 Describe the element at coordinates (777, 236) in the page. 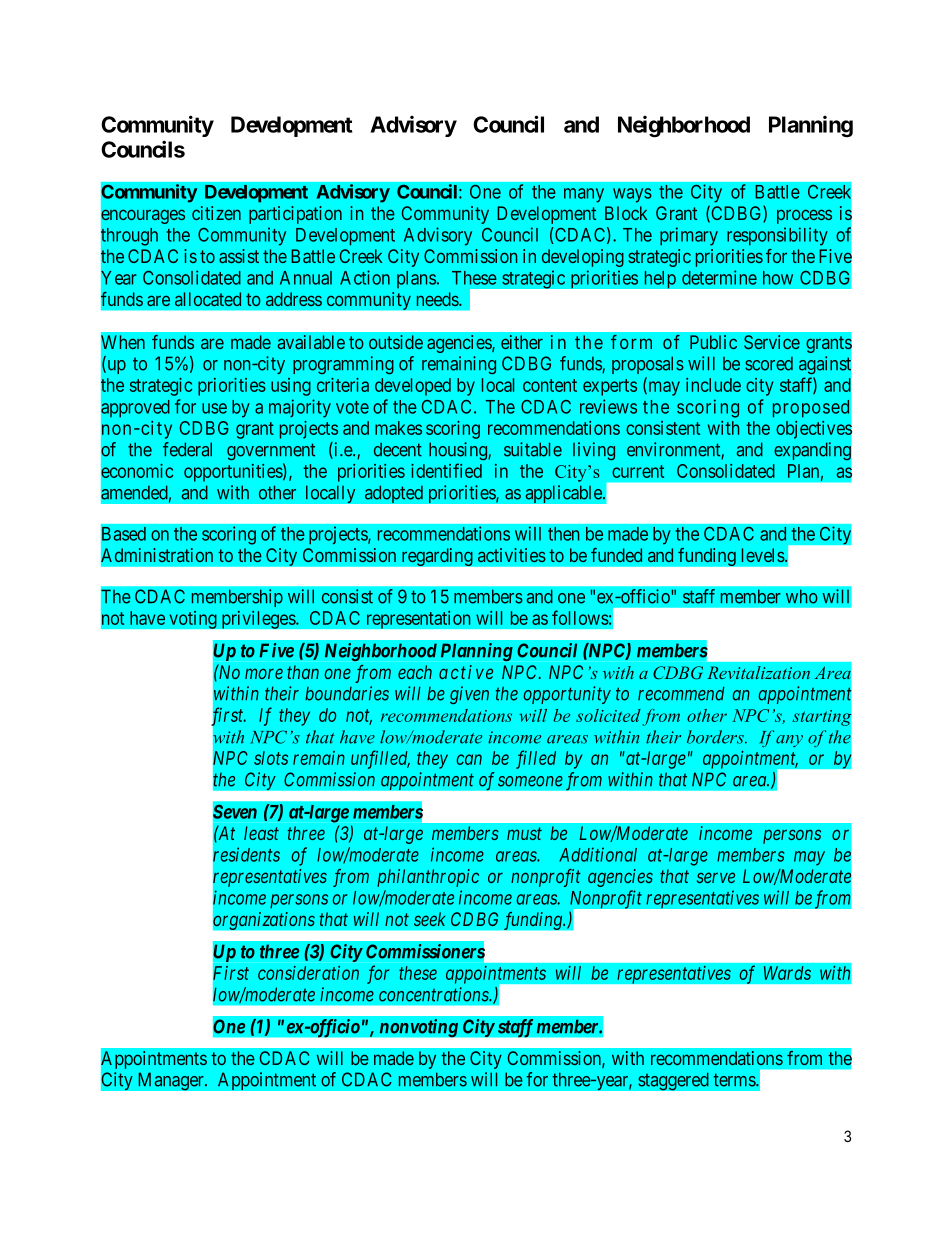

I see `responsibility` at that location.
